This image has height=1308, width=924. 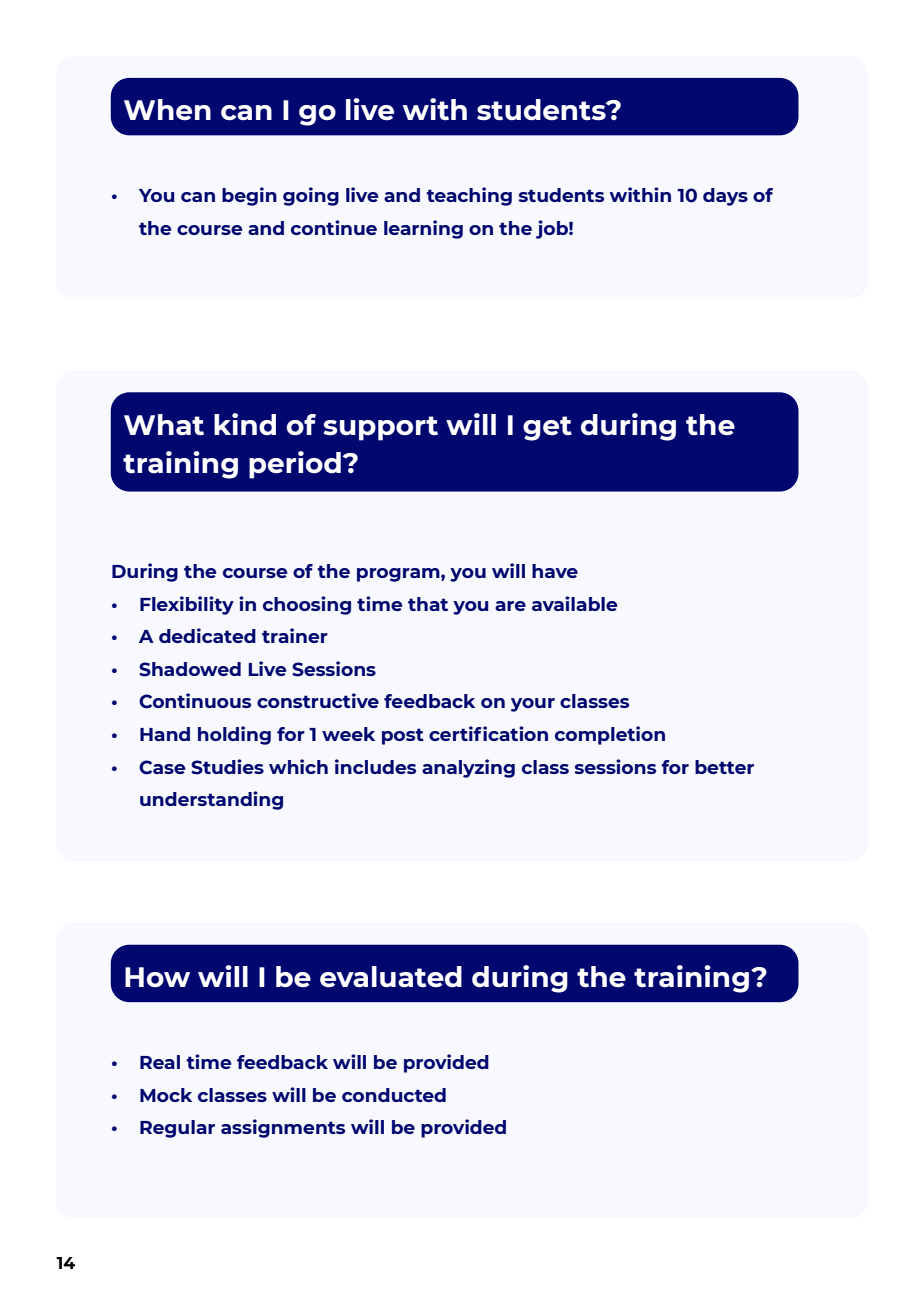 I want to click on available, so click(x=574, y=603).
